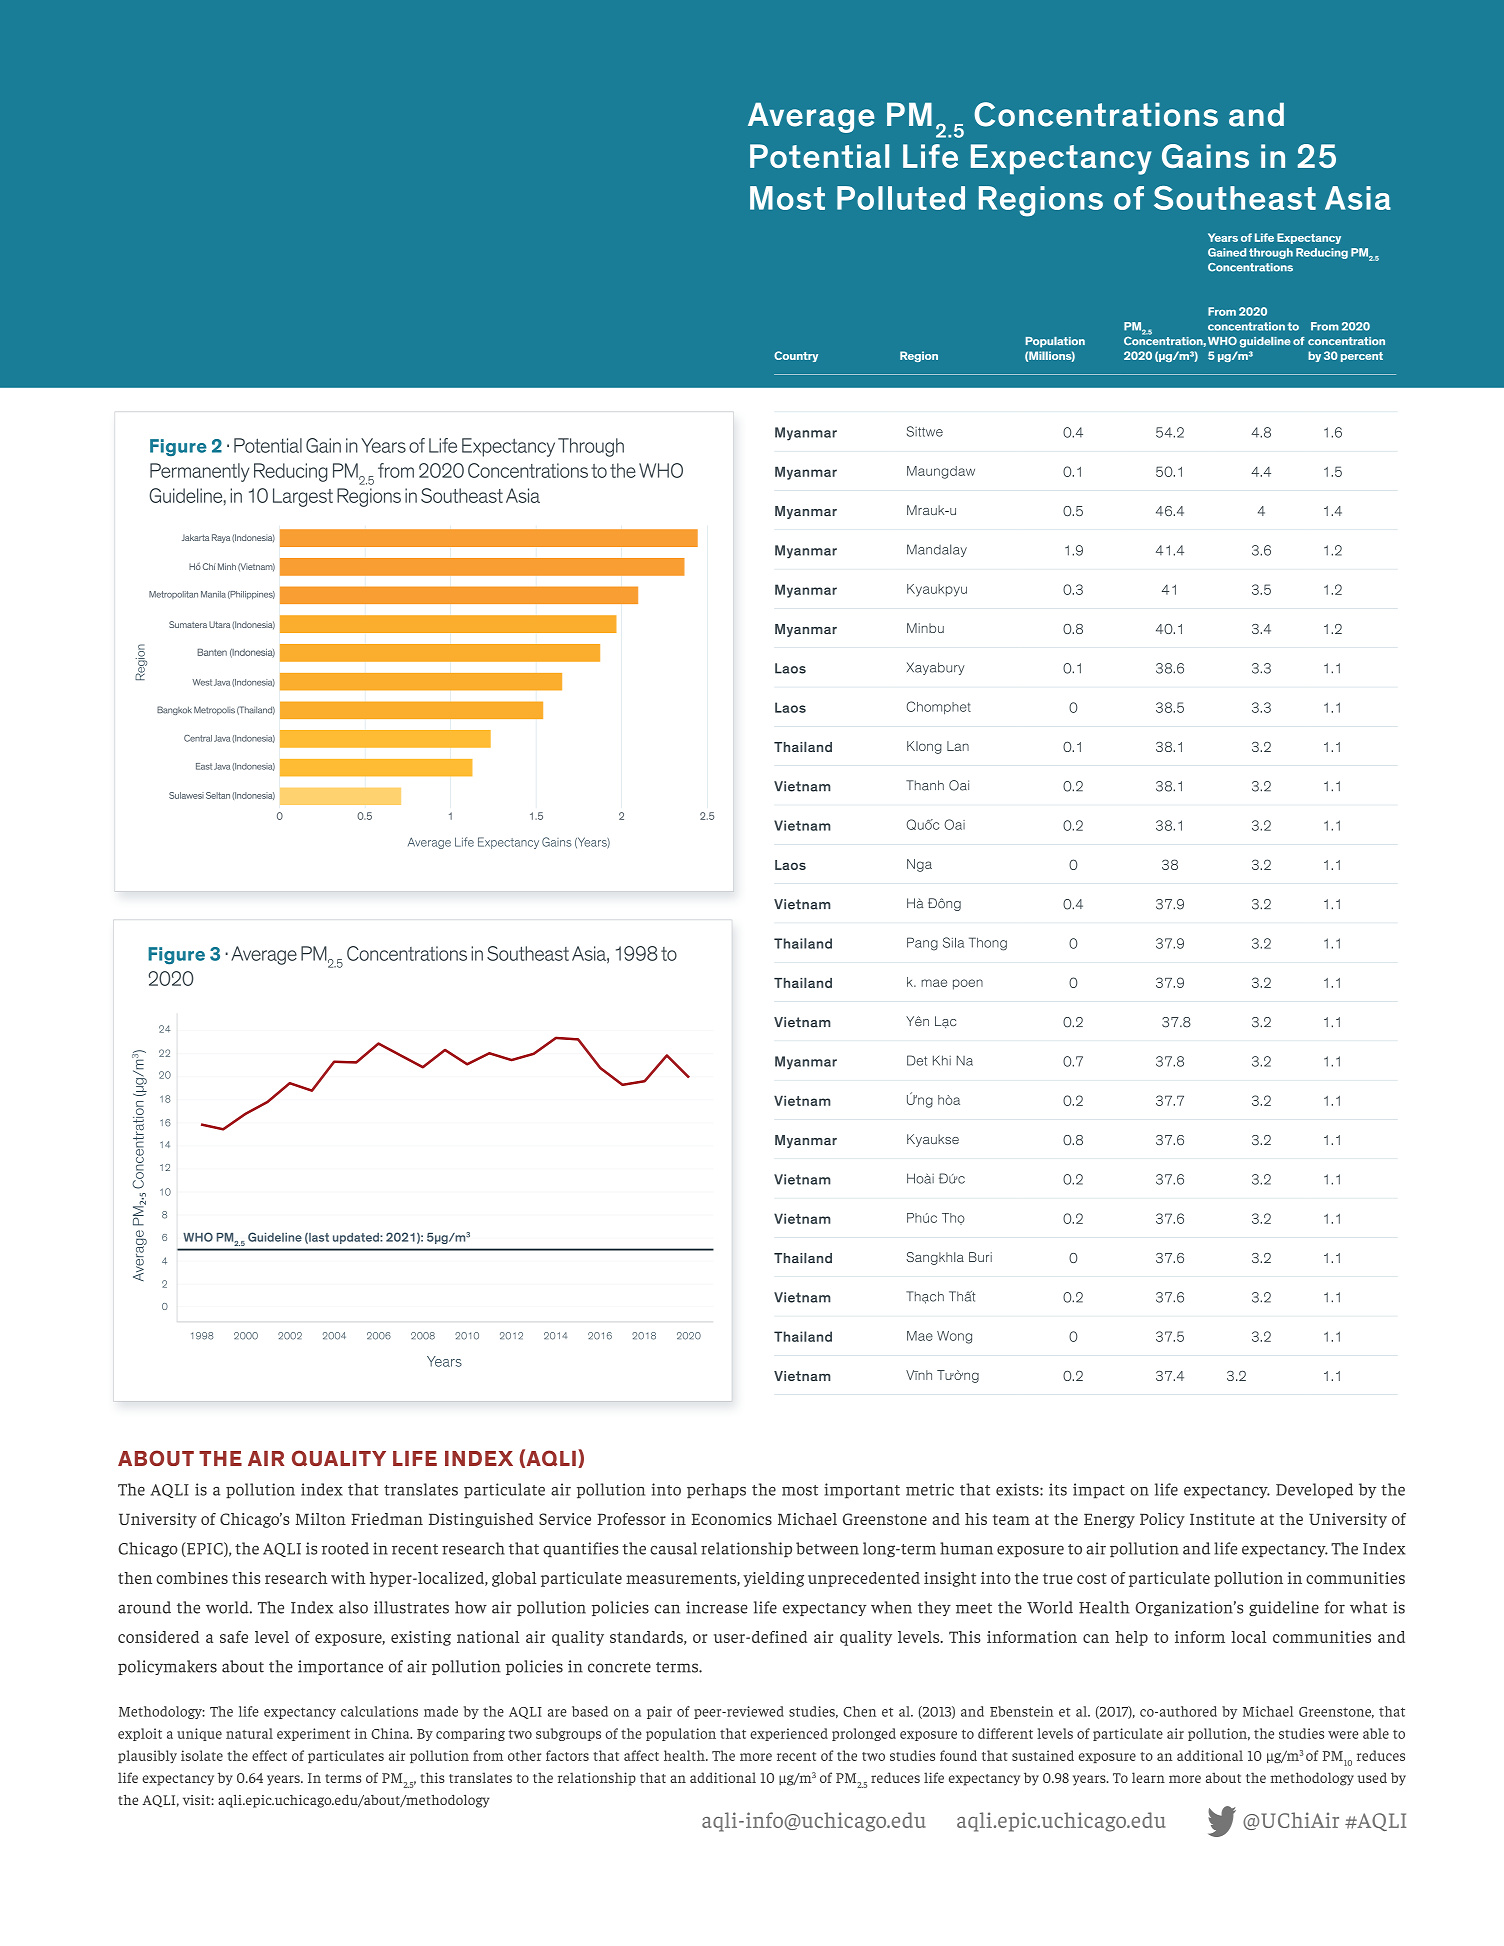  I want to click on Wong, so click(954, 1337).
